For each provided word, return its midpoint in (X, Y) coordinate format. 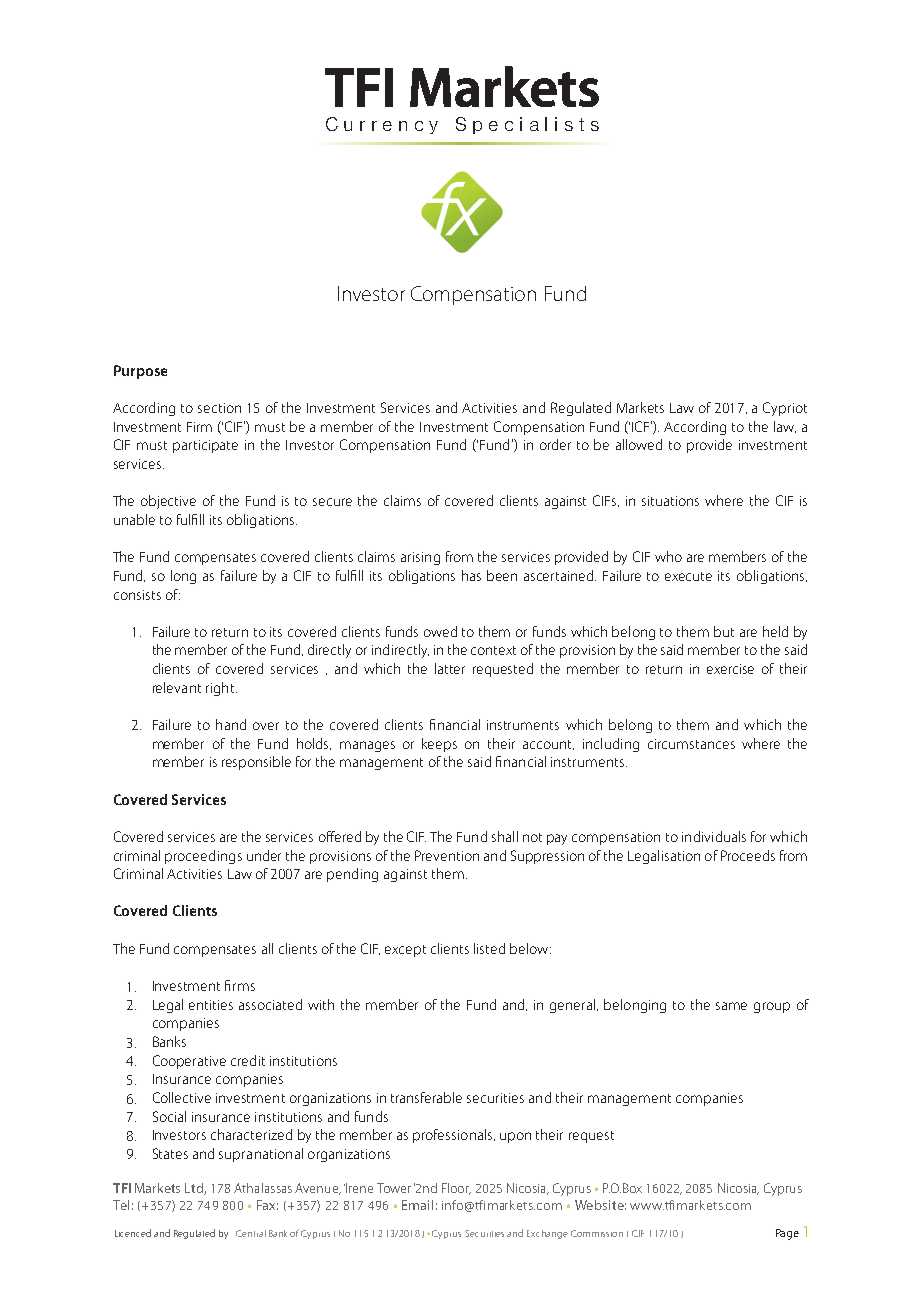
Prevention (447, 855)
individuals (714, 836)
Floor (456, 1189)
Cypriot (785, 409)
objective (168, 502)
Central (251, 1233)
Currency (382, 125)
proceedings (203, 857)
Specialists (527, 125)
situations (670, 501)
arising (420, 558)
